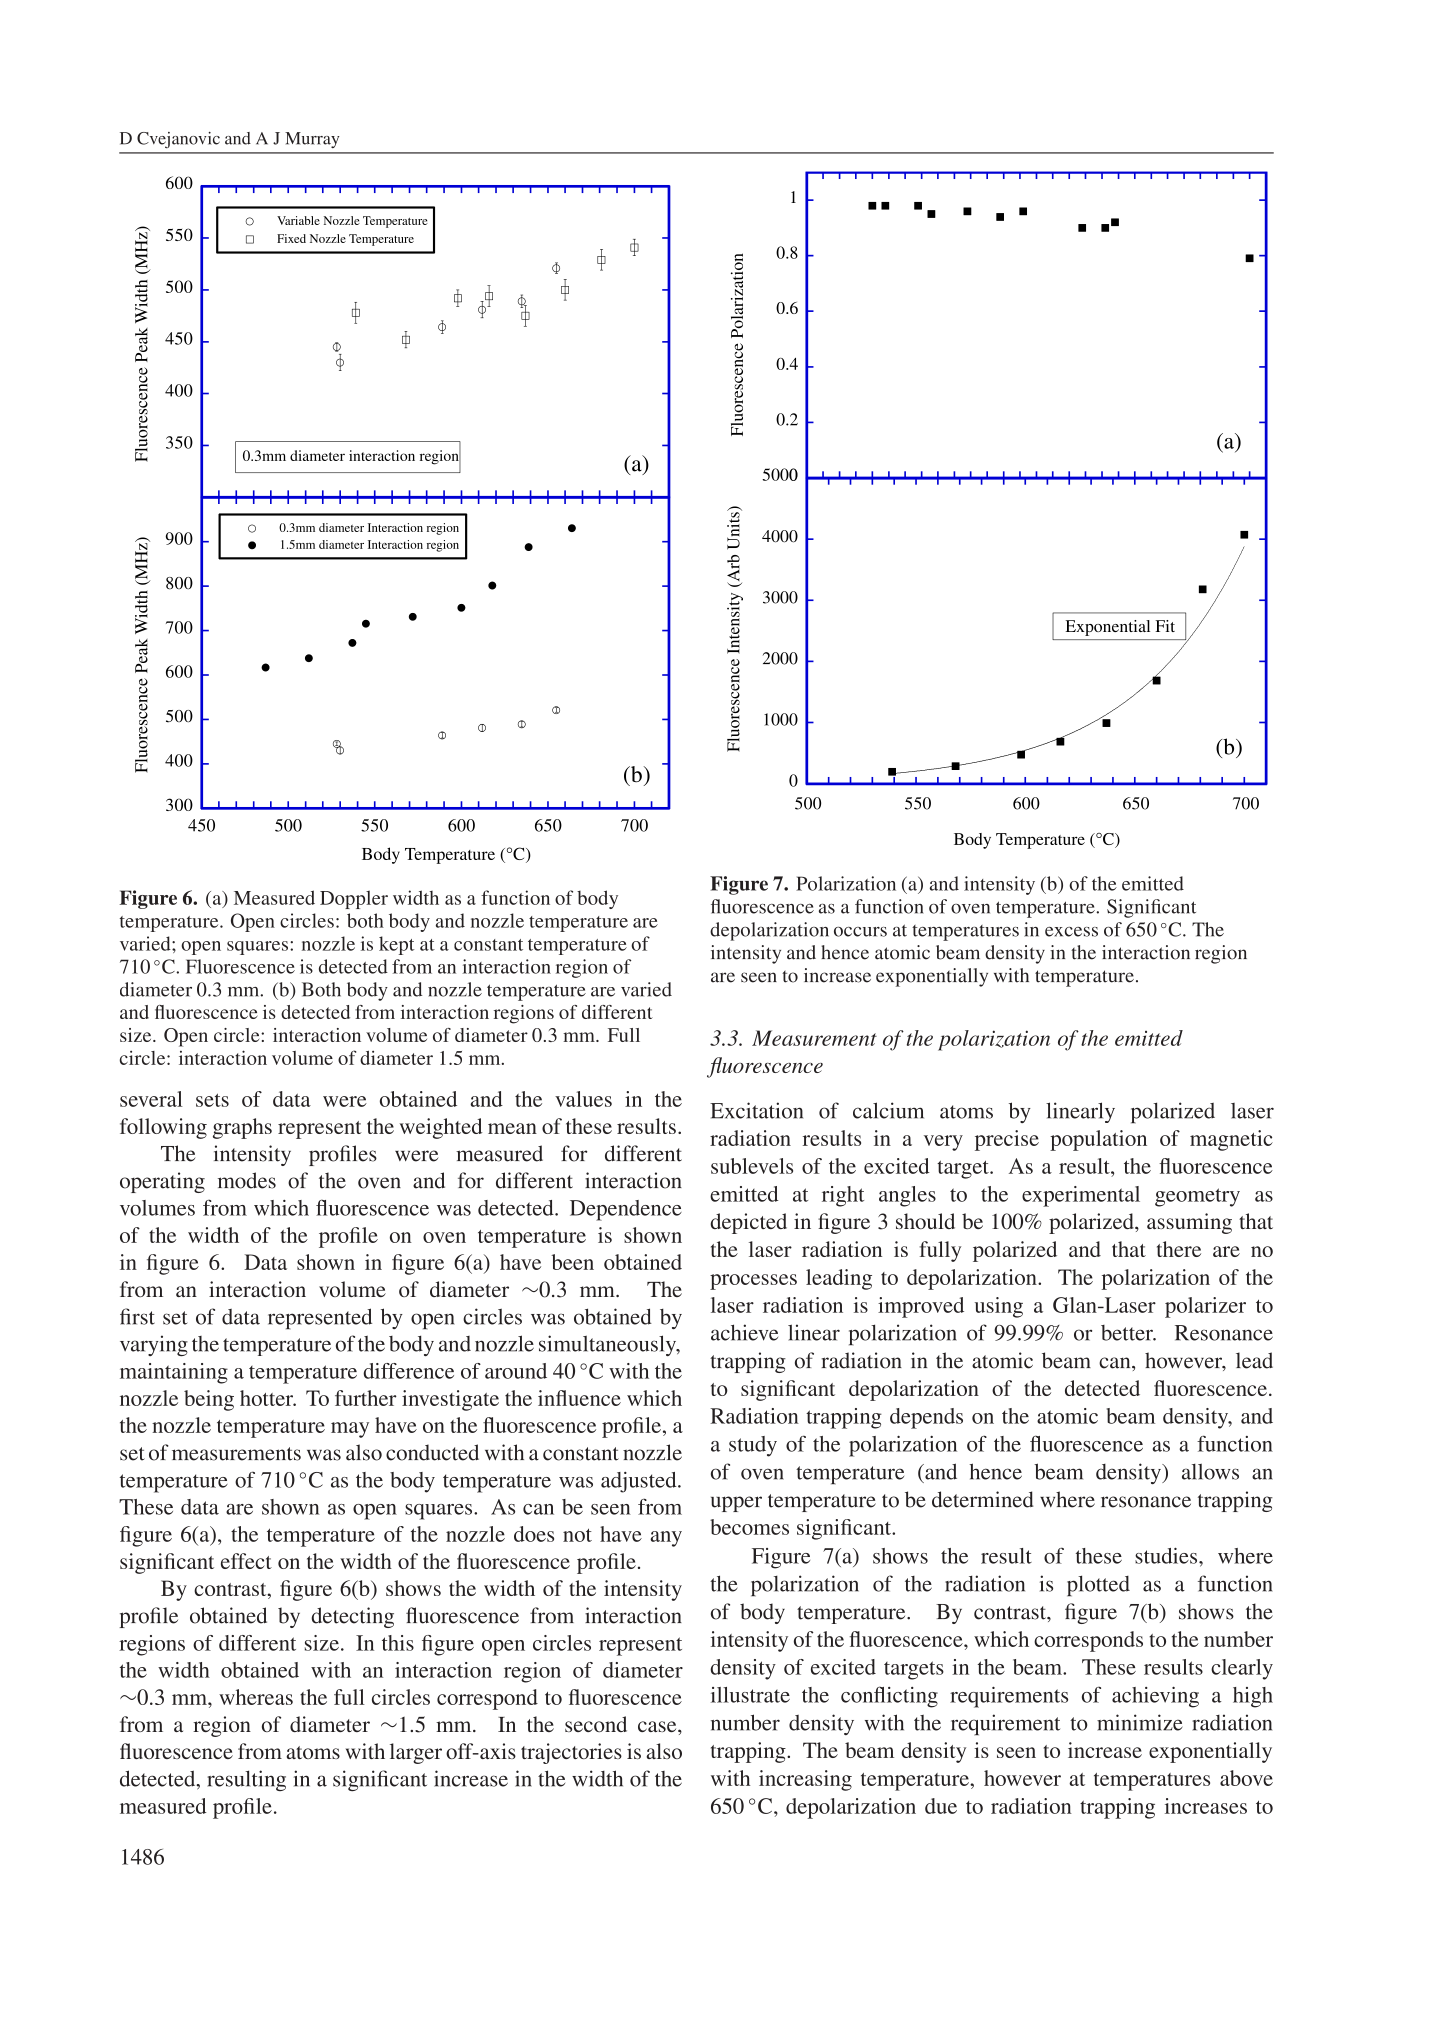 Image resolution: width=1439 pixels, height=2034 pixels. What do you see at coordinates (756, 1110) in the page?
I see `Excitation` at bounding box center [756, 1110].
